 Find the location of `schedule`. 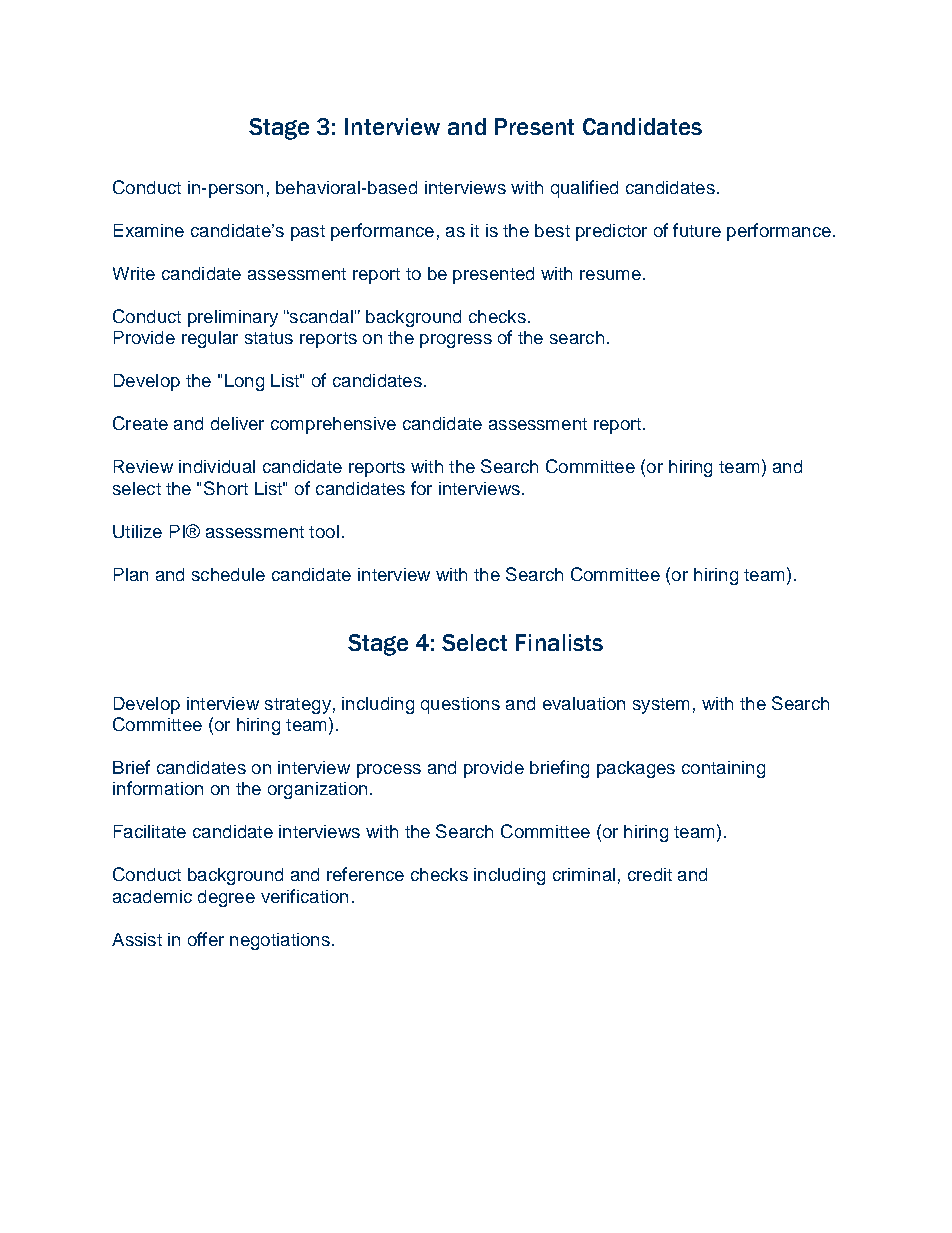

schedule is located at coordinates (228, 574).
